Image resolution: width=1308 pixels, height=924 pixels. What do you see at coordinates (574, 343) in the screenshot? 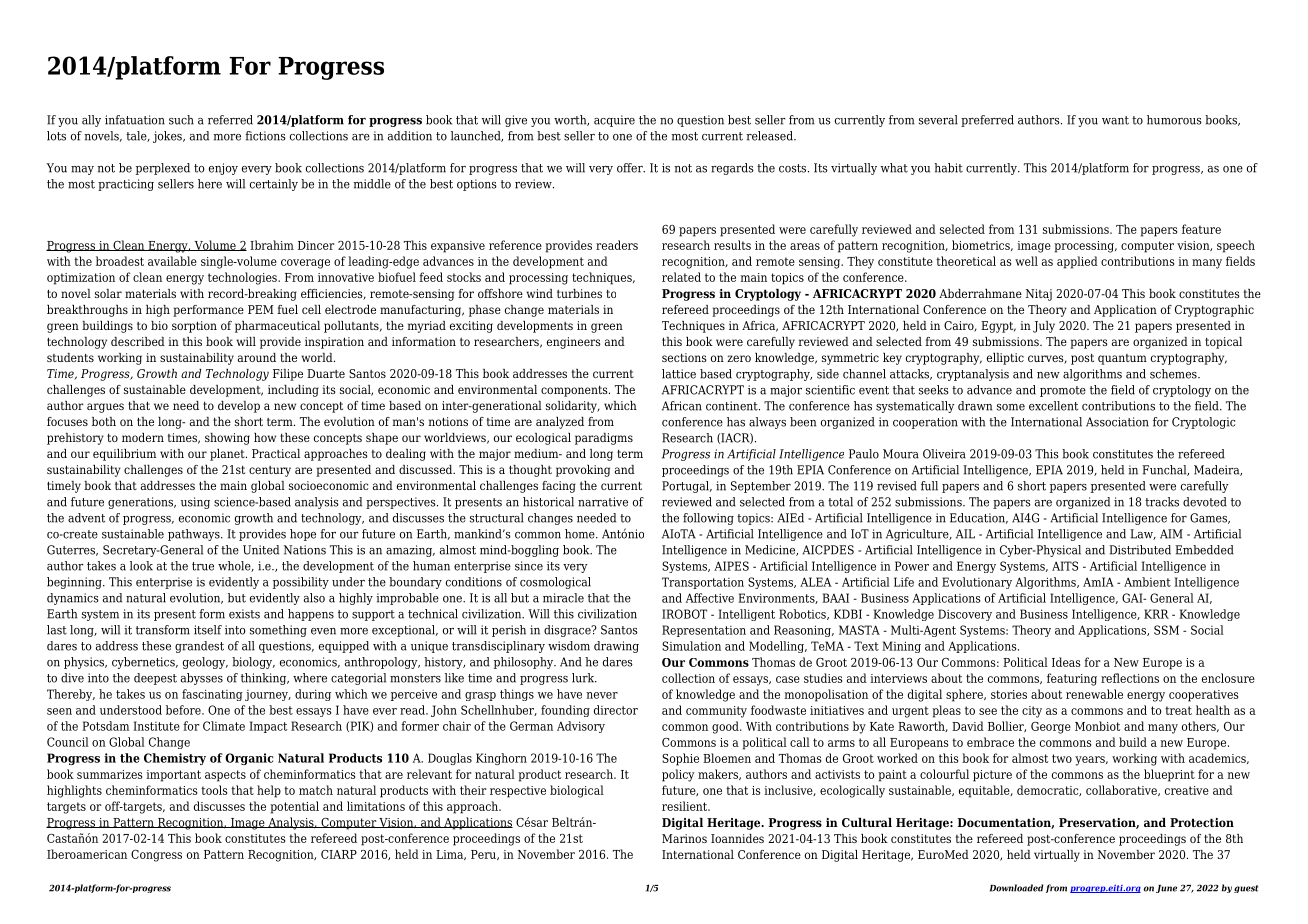
I see `engineers` at bounding box center [574, 343].
